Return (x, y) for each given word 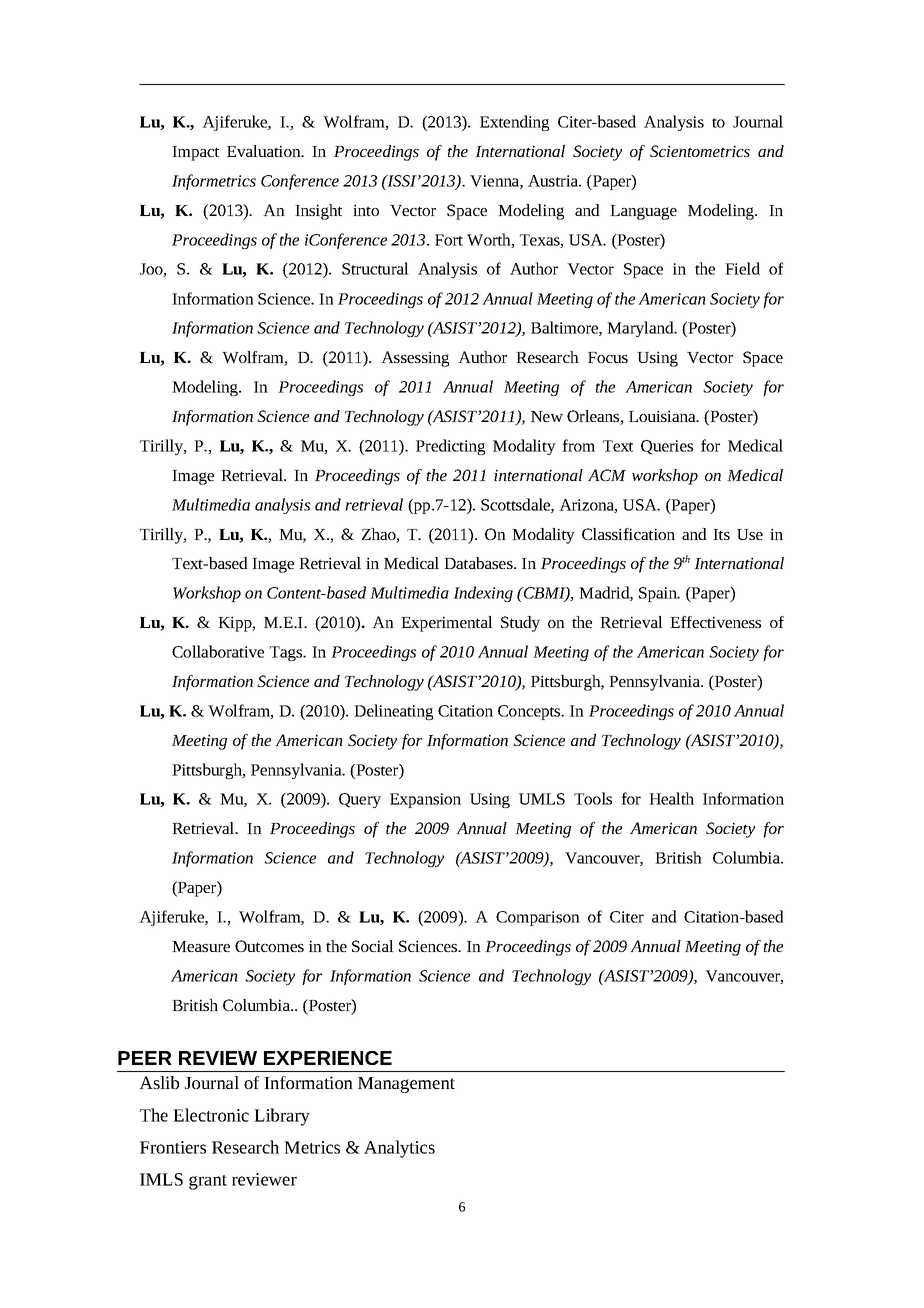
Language (643, 212)
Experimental (447, 624)
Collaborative (218, 651)
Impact (195, 153)
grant (208, 1182)
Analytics (399, 1149)
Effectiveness (715, 622)
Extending (514, 123)
